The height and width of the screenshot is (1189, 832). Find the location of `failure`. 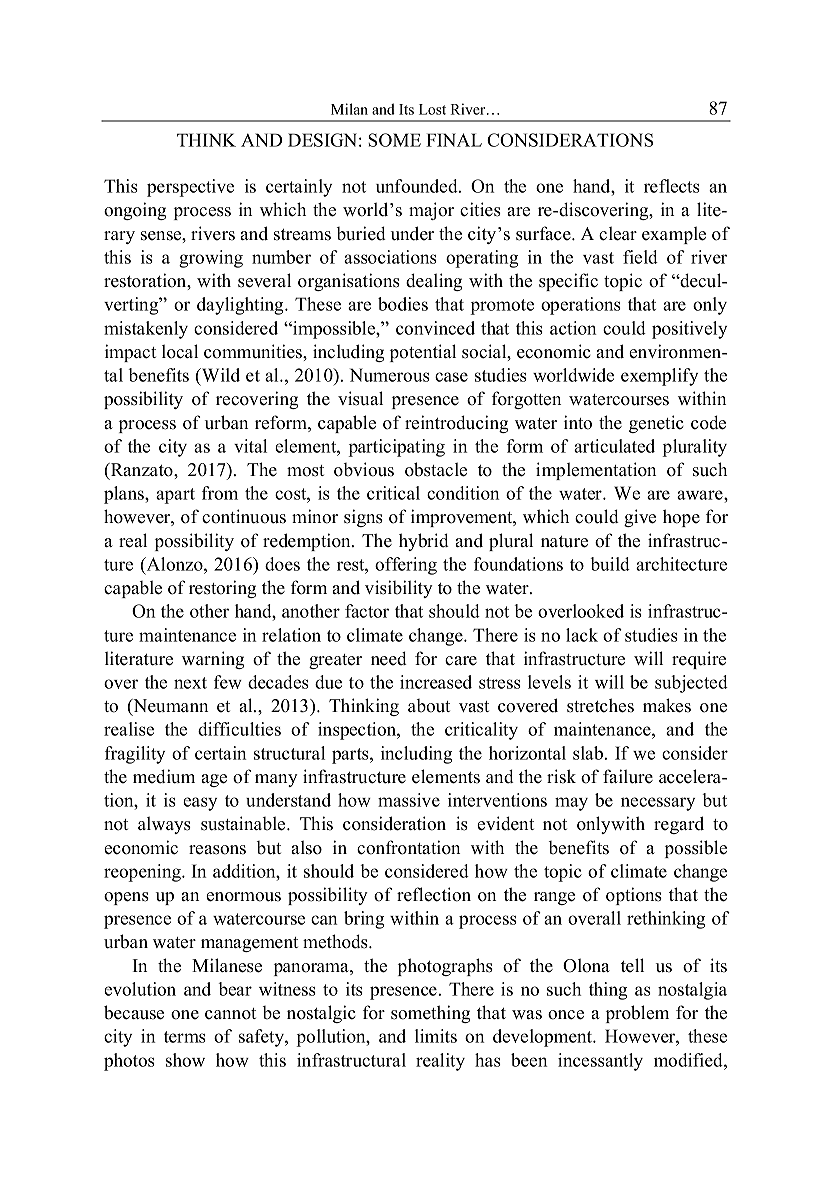

failure is located at coordinates (628, 776).
